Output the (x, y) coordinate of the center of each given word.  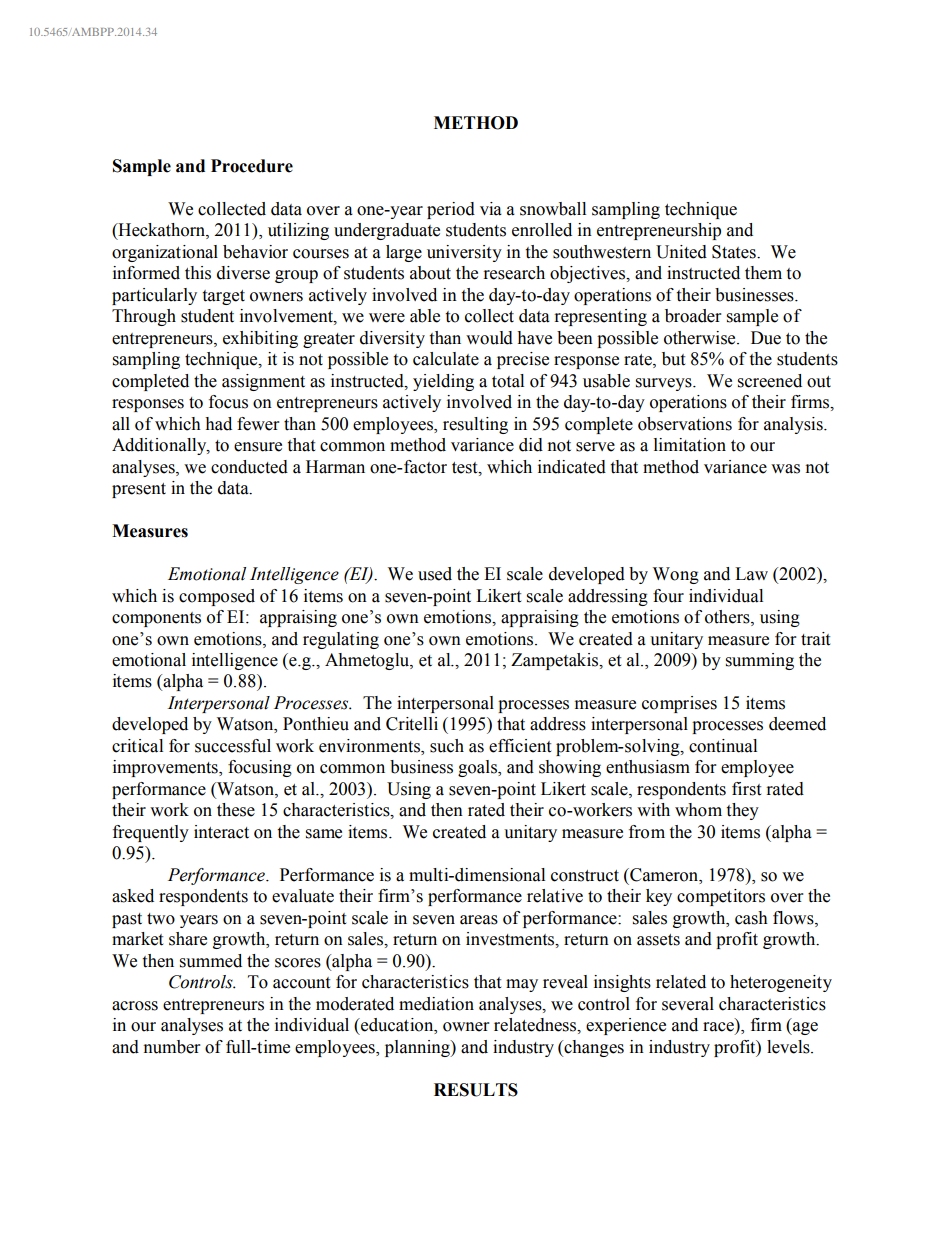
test (466, 468)
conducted (249, 467)
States (735, 252)
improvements (166, 768)
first (746, 789)
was (785, 469)
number (172, 1047)
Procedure (252, 166)
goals (478, 768)
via (491, 209)
